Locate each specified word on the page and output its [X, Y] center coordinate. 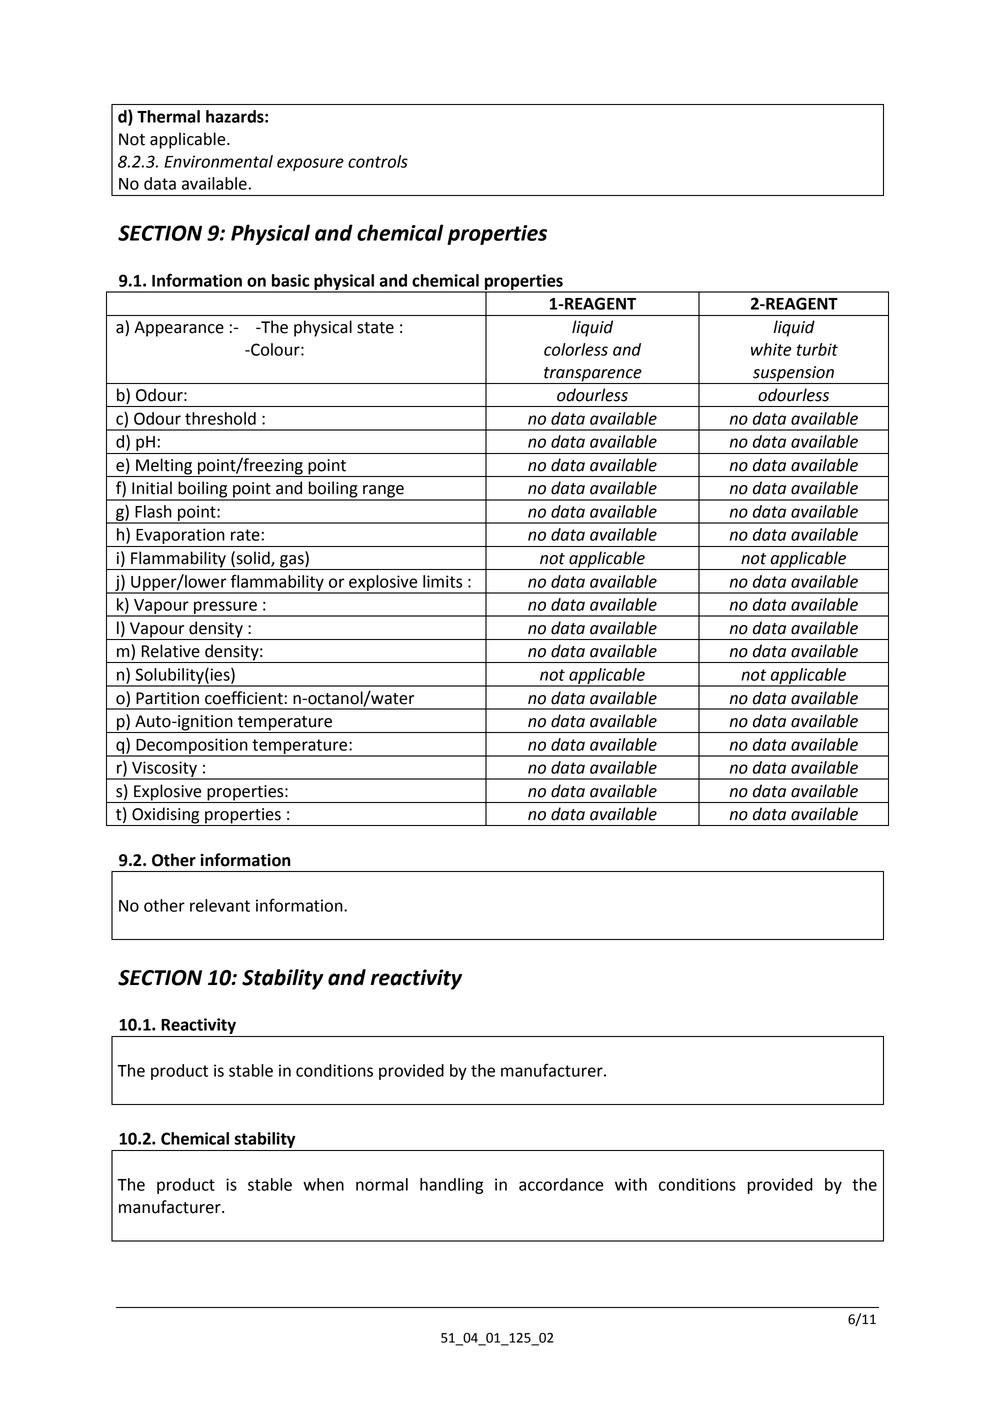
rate [245, 535]
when [323, 1184]
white [771, 349]
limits [442, 581]
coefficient [244, 698]
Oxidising [166, 816]
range [383, 492]
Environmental [218, 161]
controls [378, 161]
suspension [793, 375]
